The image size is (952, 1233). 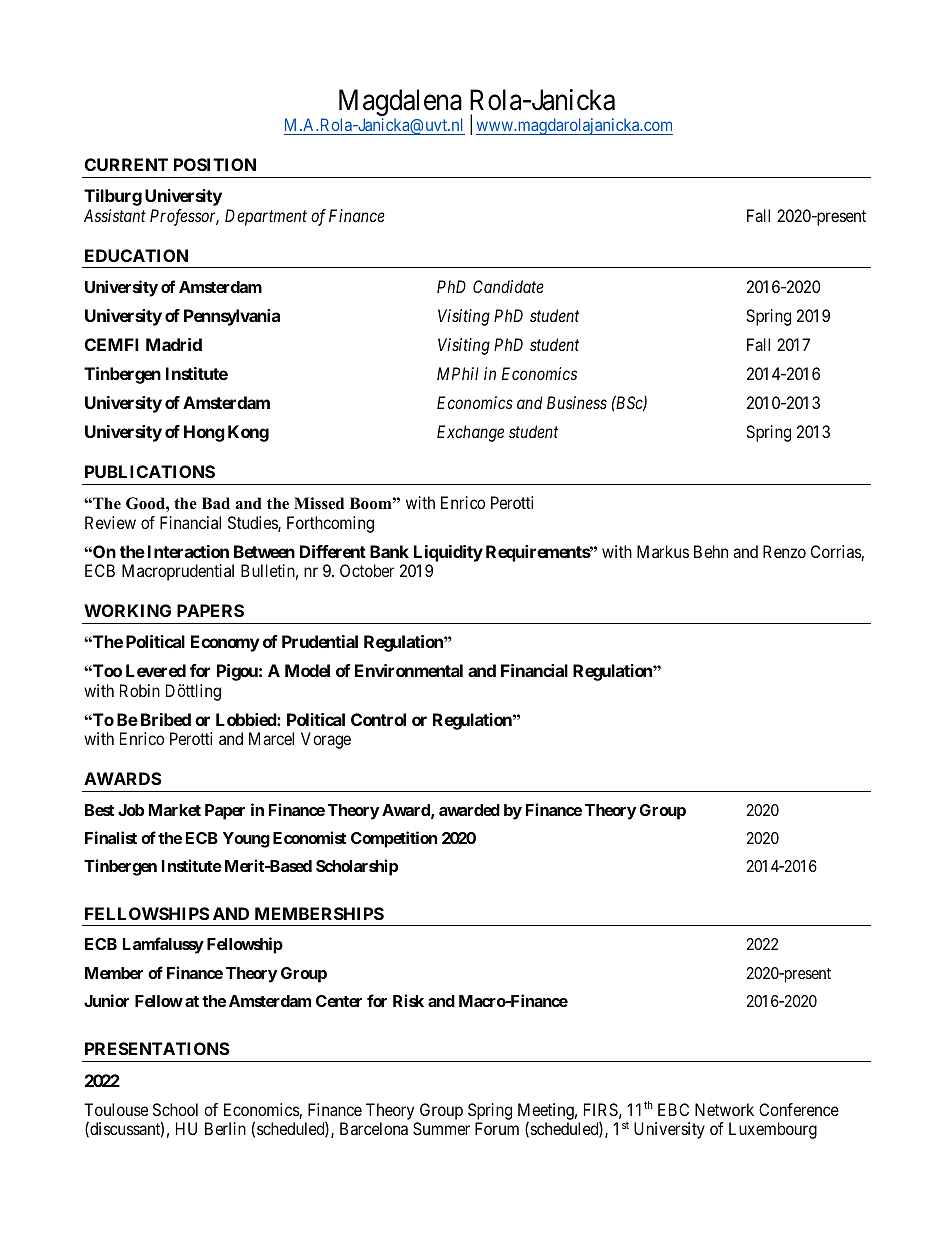 What do you see at coordinates (150, 471) in the page?
I see `PUBLICATIONS` at bounding box center [150, 471].
